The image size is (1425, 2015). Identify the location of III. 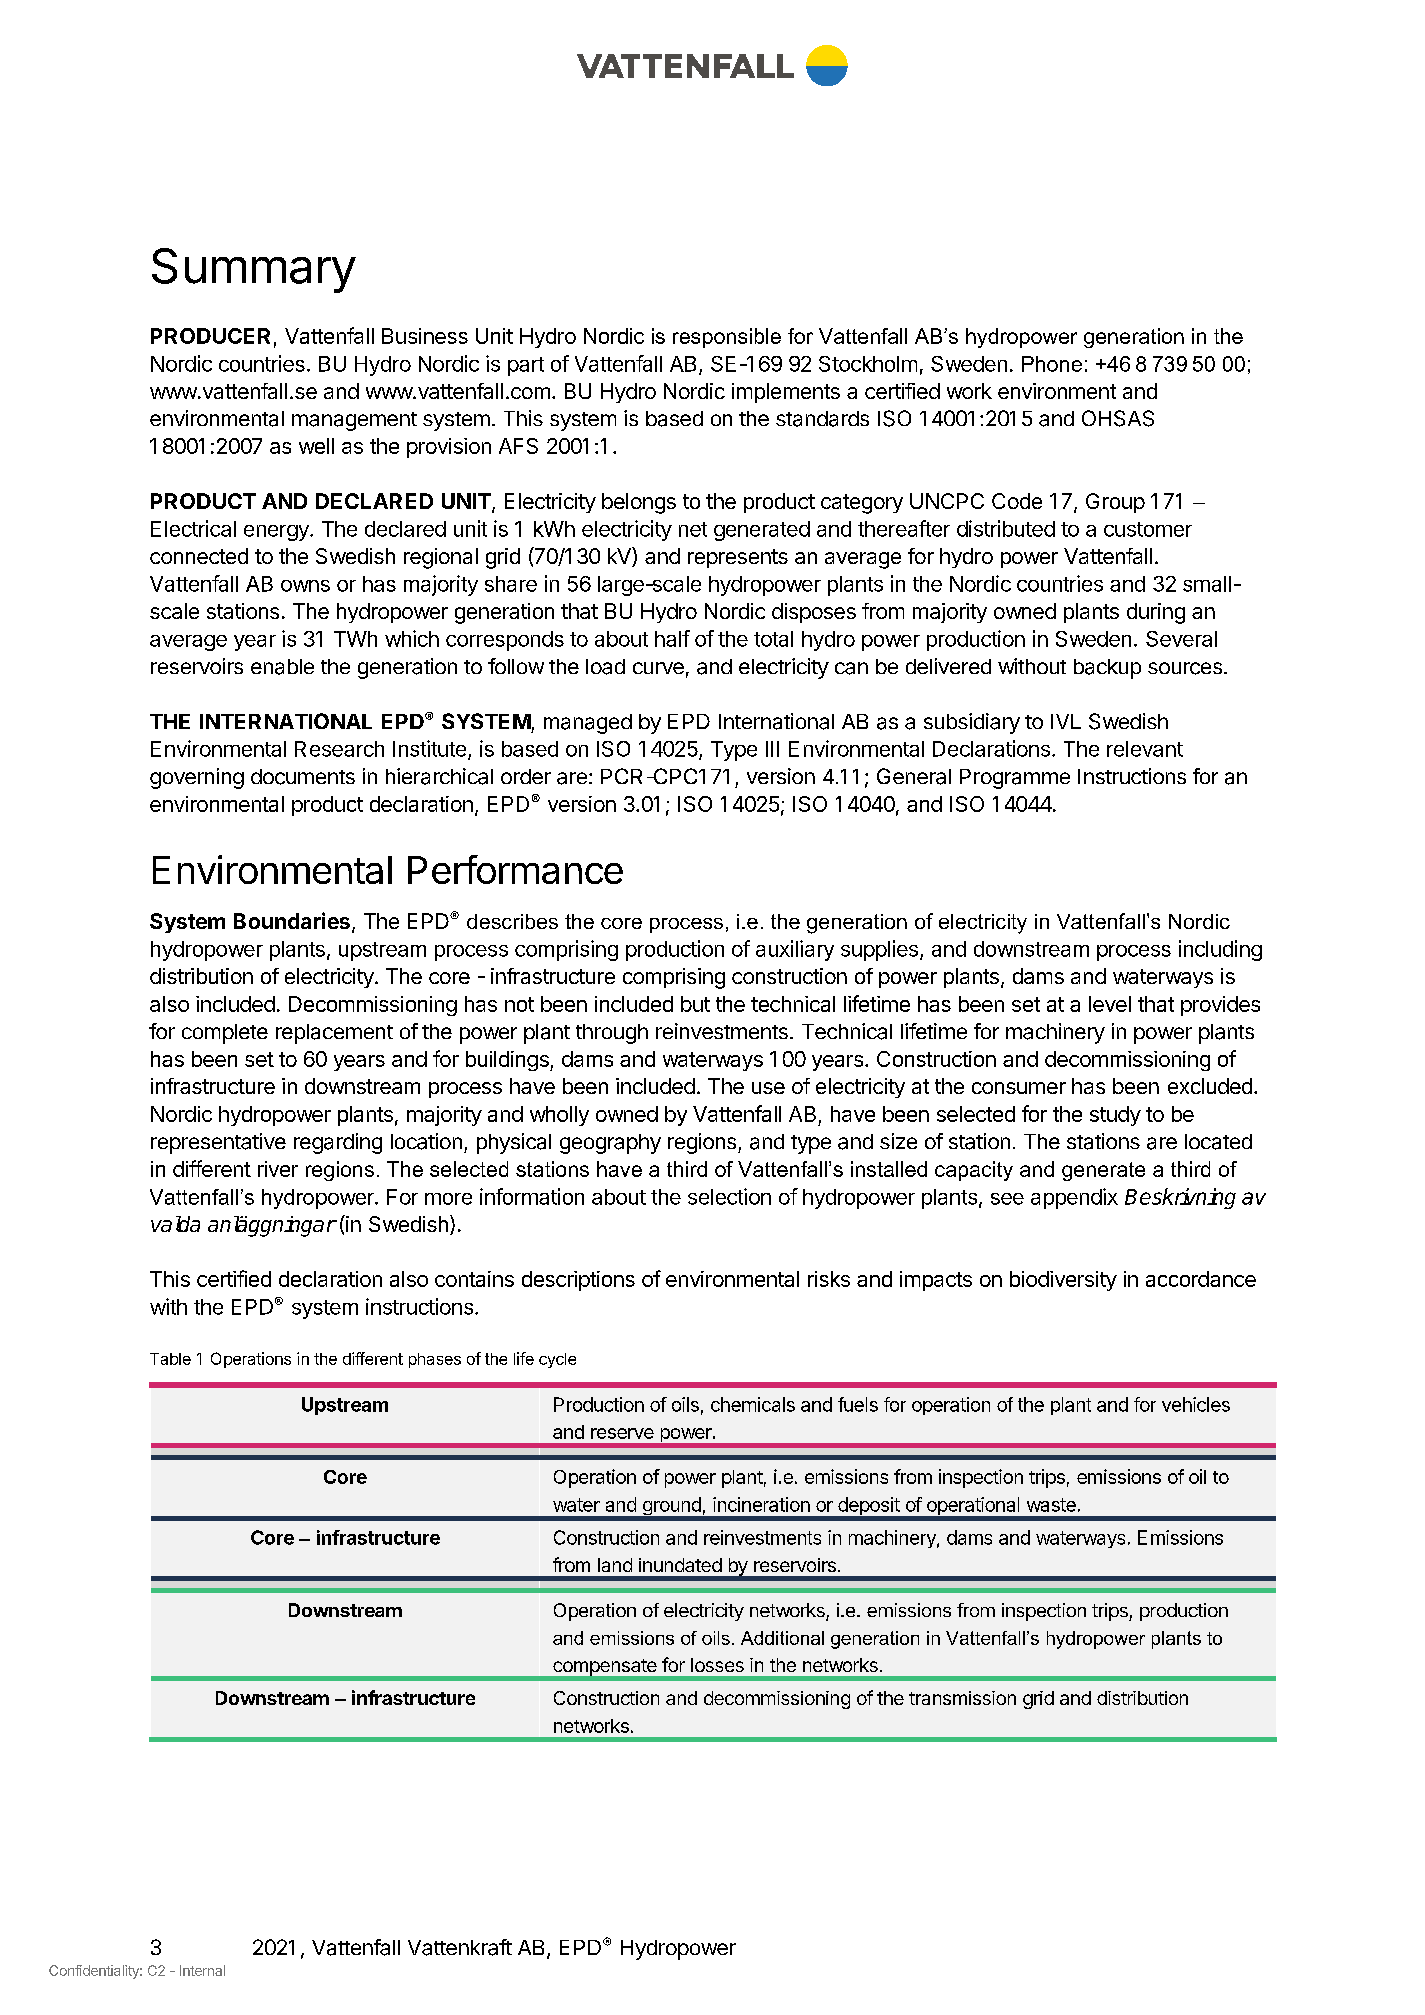
(772, 749).
